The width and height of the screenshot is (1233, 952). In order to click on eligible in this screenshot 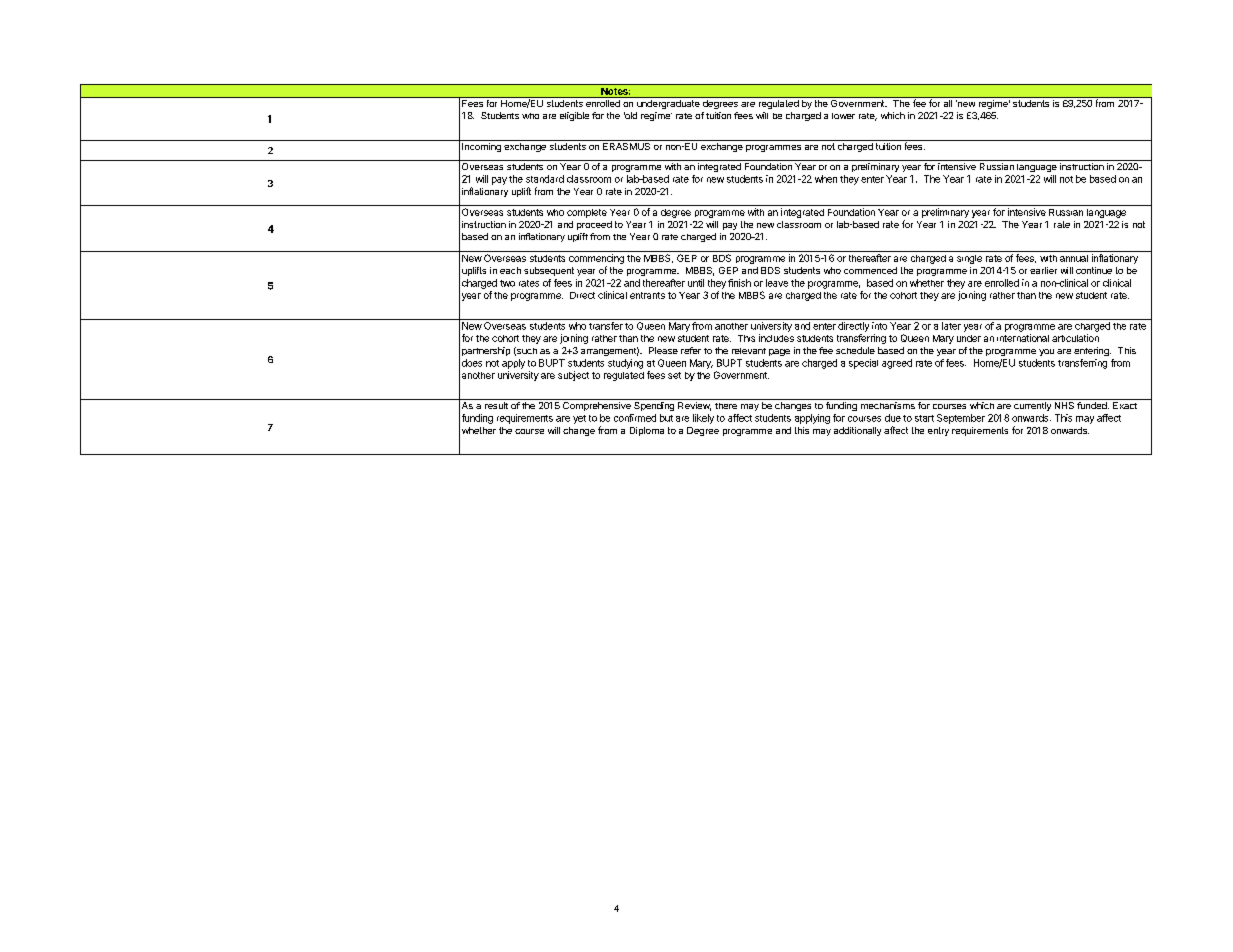, I will do `click(574, 116)`.
